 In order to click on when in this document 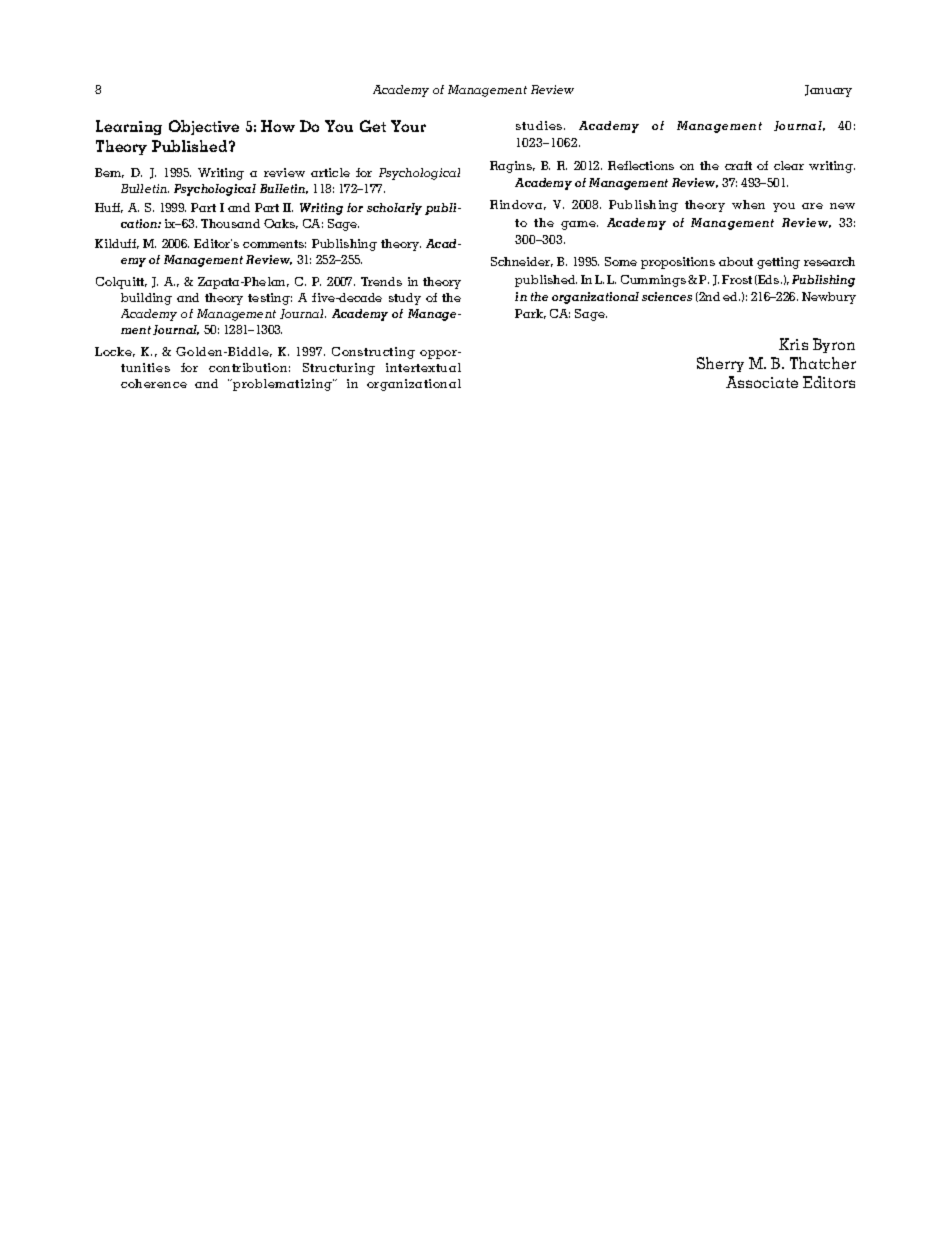, I will do `click(748, 204)`.
